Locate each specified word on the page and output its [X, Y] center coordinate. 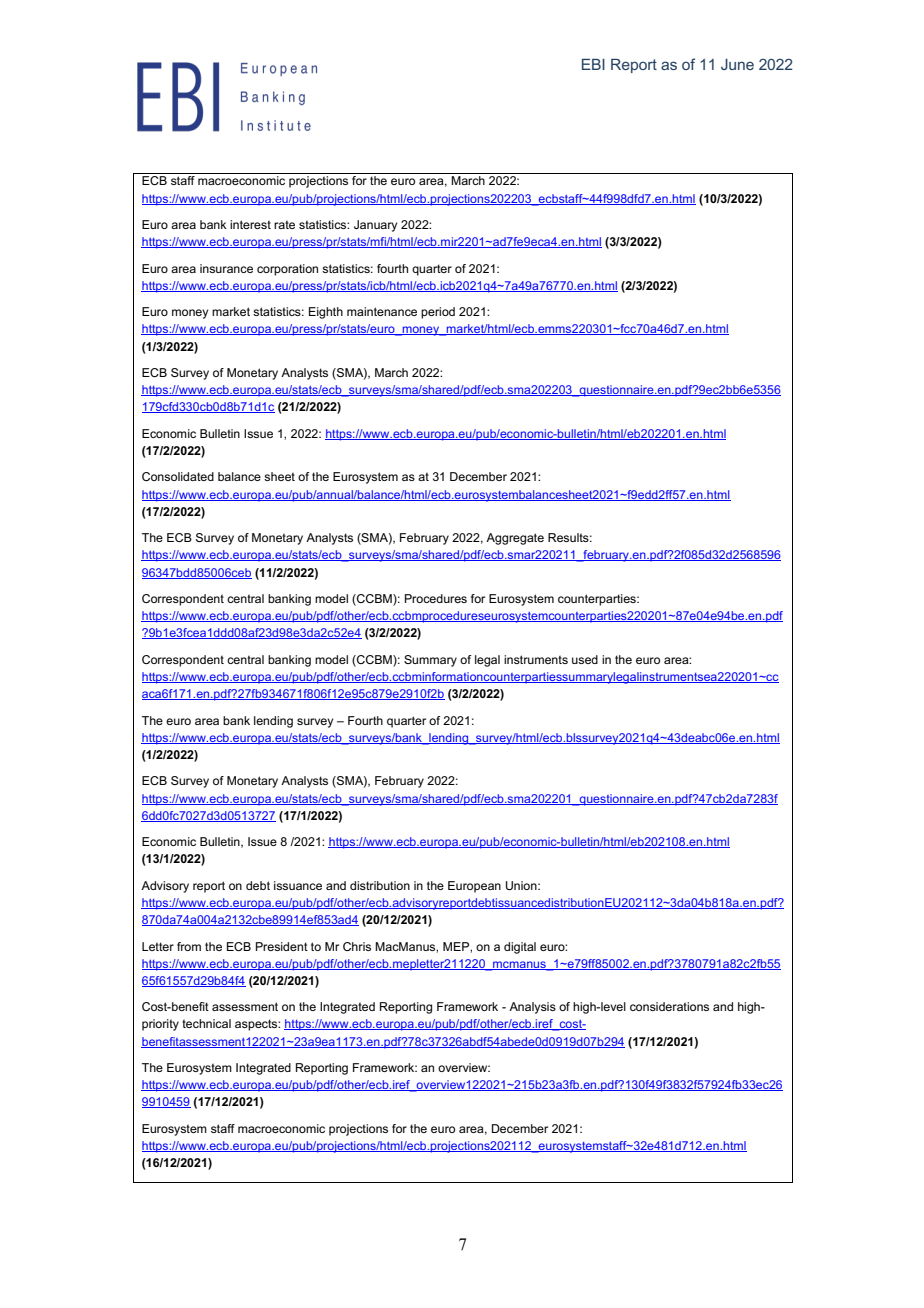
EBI [593, 64]
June [737, 64]
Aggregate [515, 539]
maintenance [382, 311]
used [585, 659]
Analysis [532, 1008]
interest [250, 224]
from [189, 946]
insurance [226, 268]
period [438, 313]
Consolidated [178, 476]
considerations [669, 1006]
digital [520, 948]
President [282, 946]
